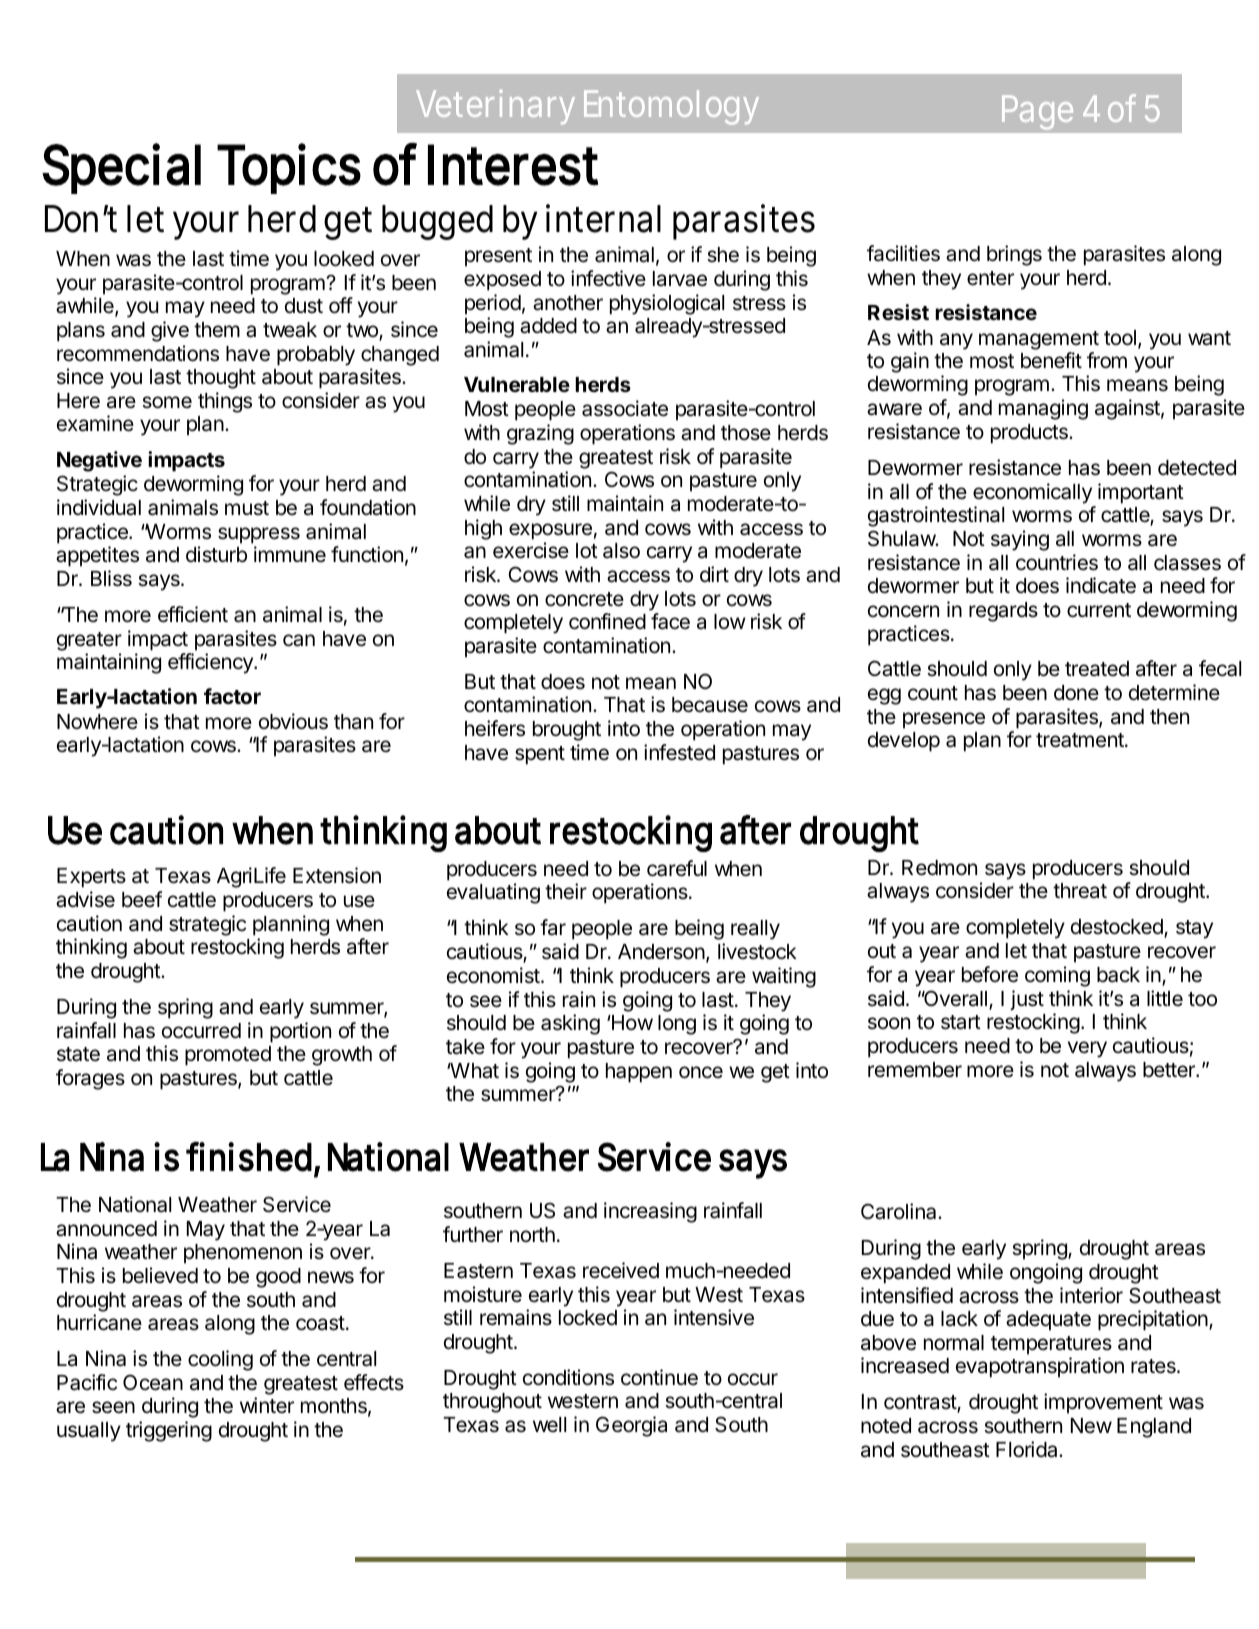 This image has width=1259, height=1629. What do you see at coordinates (1103, 1403) in the image?
I see `improvement` at bounding box center [1103, 1403].
